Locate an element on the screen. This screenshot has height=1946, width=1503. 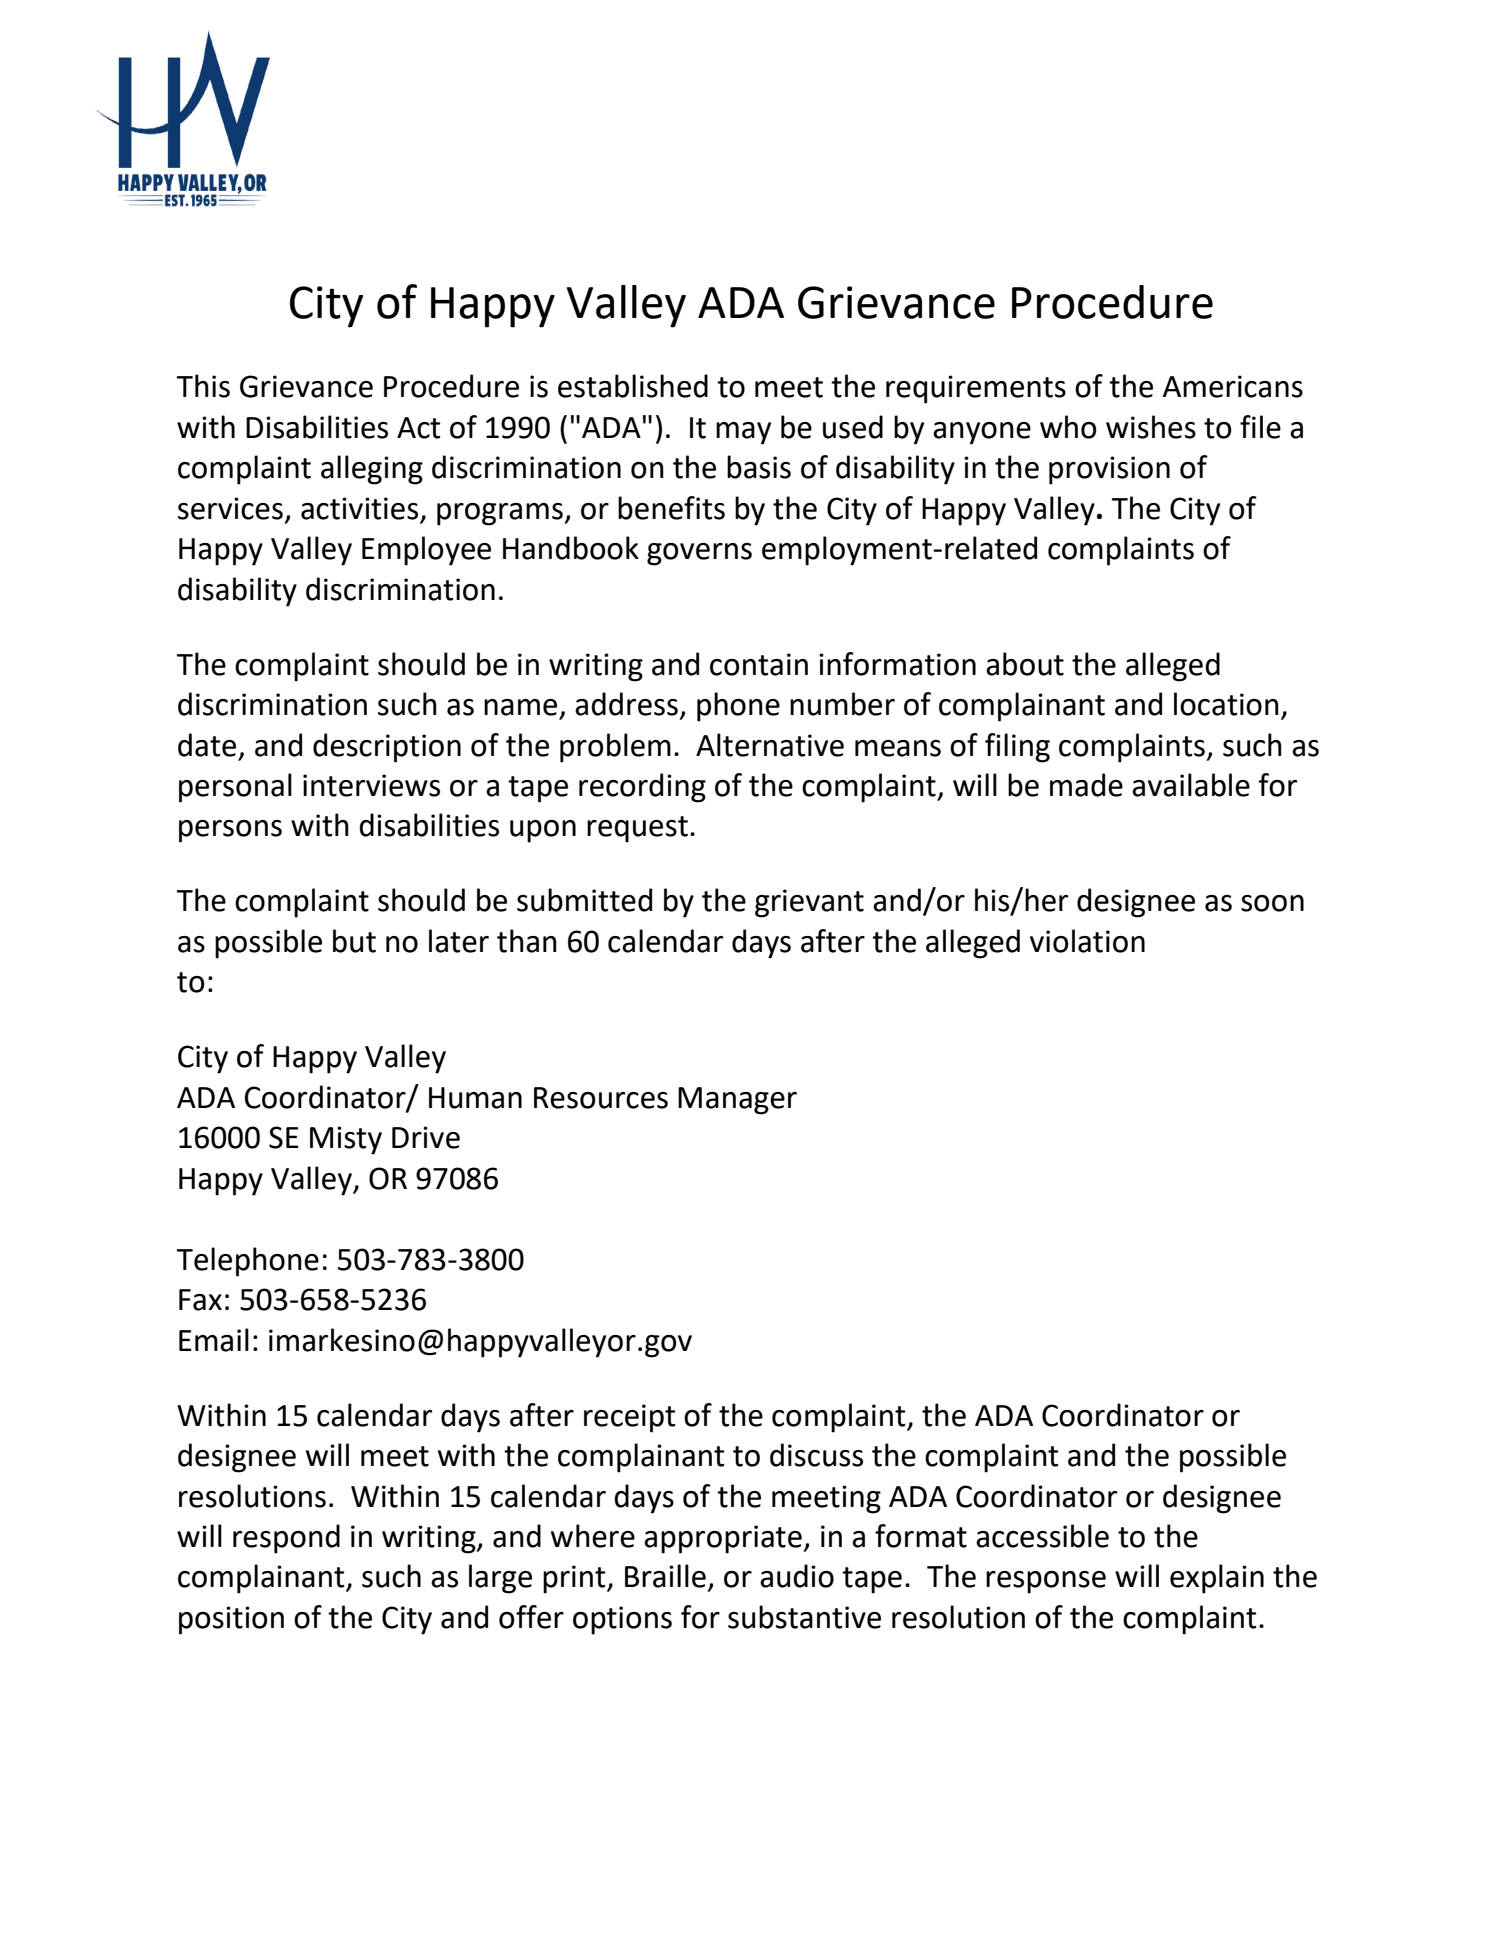
respond is located at coordinates (286, 1539).
